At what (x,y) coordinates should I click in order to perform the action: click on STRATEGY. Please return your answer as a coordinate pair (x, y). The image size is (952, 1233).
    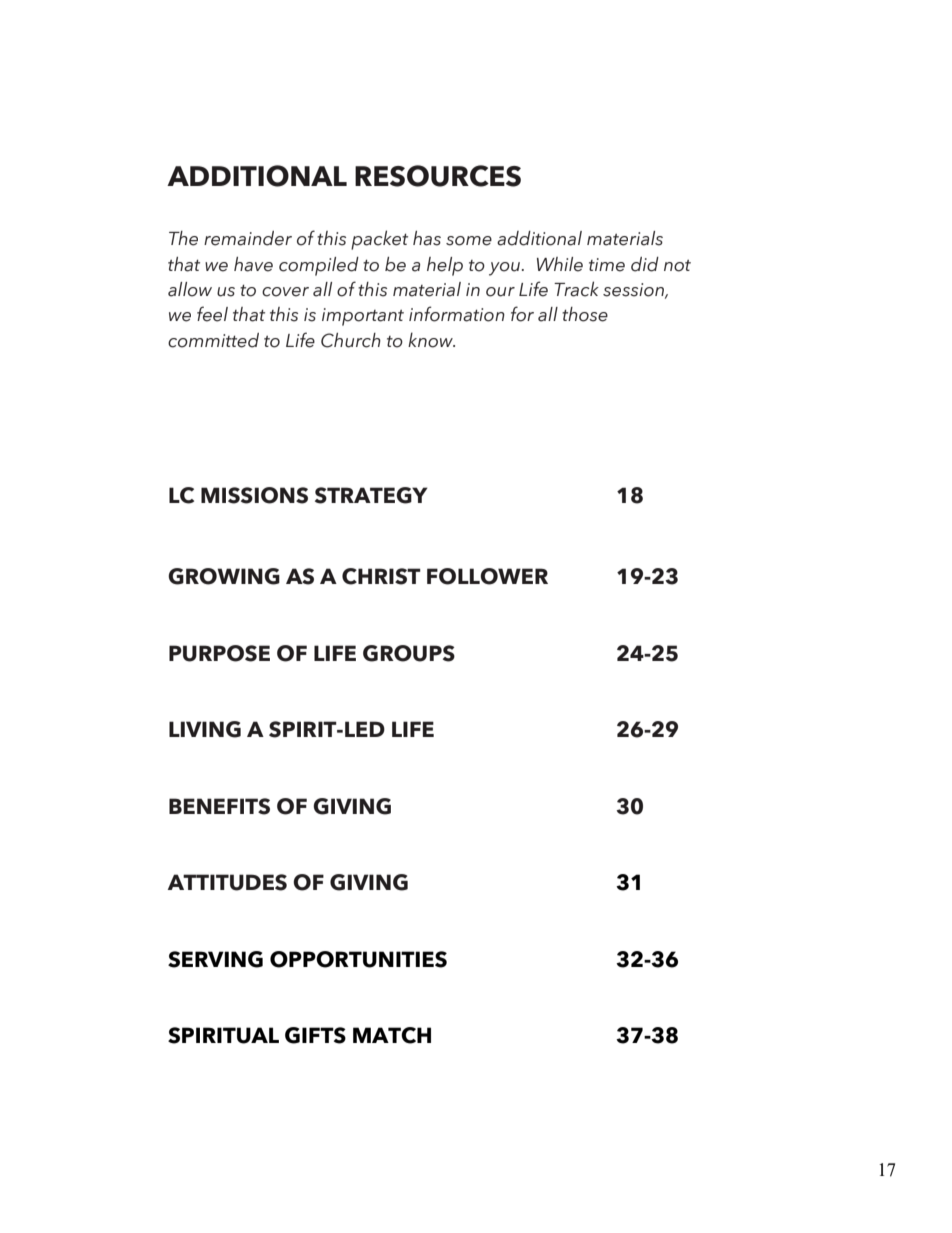
    Looking at the image, I should click on (371, 495).
